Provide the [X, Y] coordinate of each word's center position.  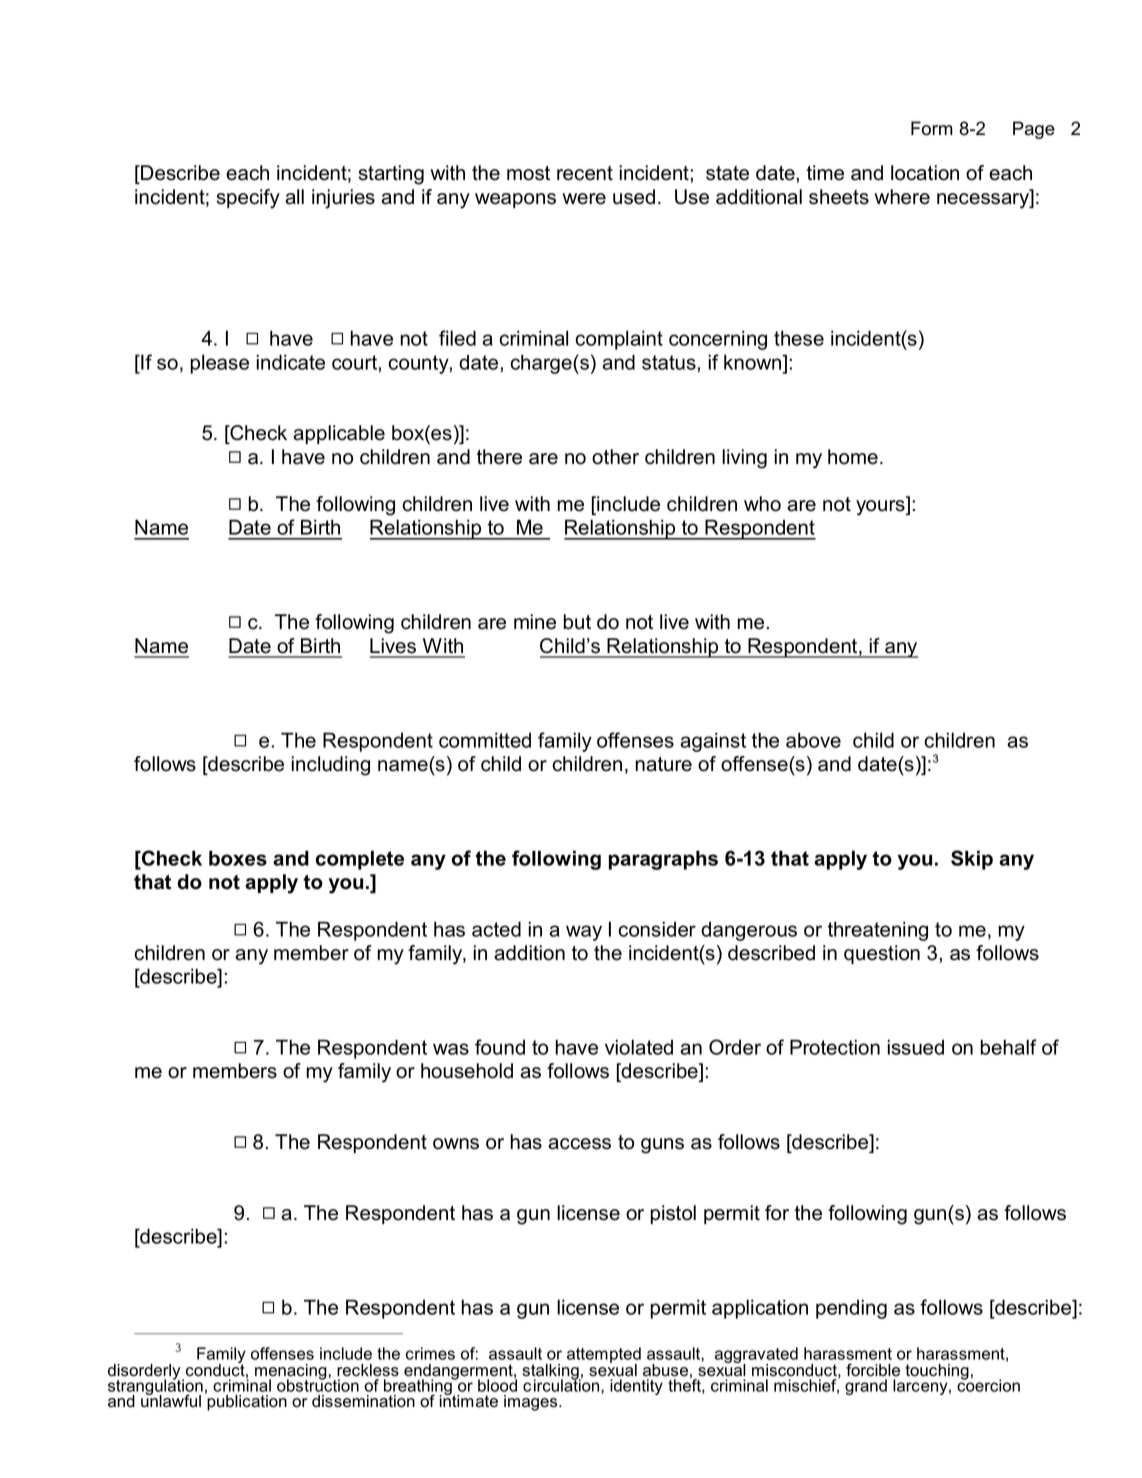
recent [585, 173]
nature [663, 764]
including [330, 766]
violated [639, 1047]
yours [881, 508]
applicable [339, 434]
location [925, 173]
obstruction [318, 1384]
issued [916, 1047]
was [451, 1049]
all [294, 197]
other [615, 457]
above [813, 740]
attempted [604, 1356]
